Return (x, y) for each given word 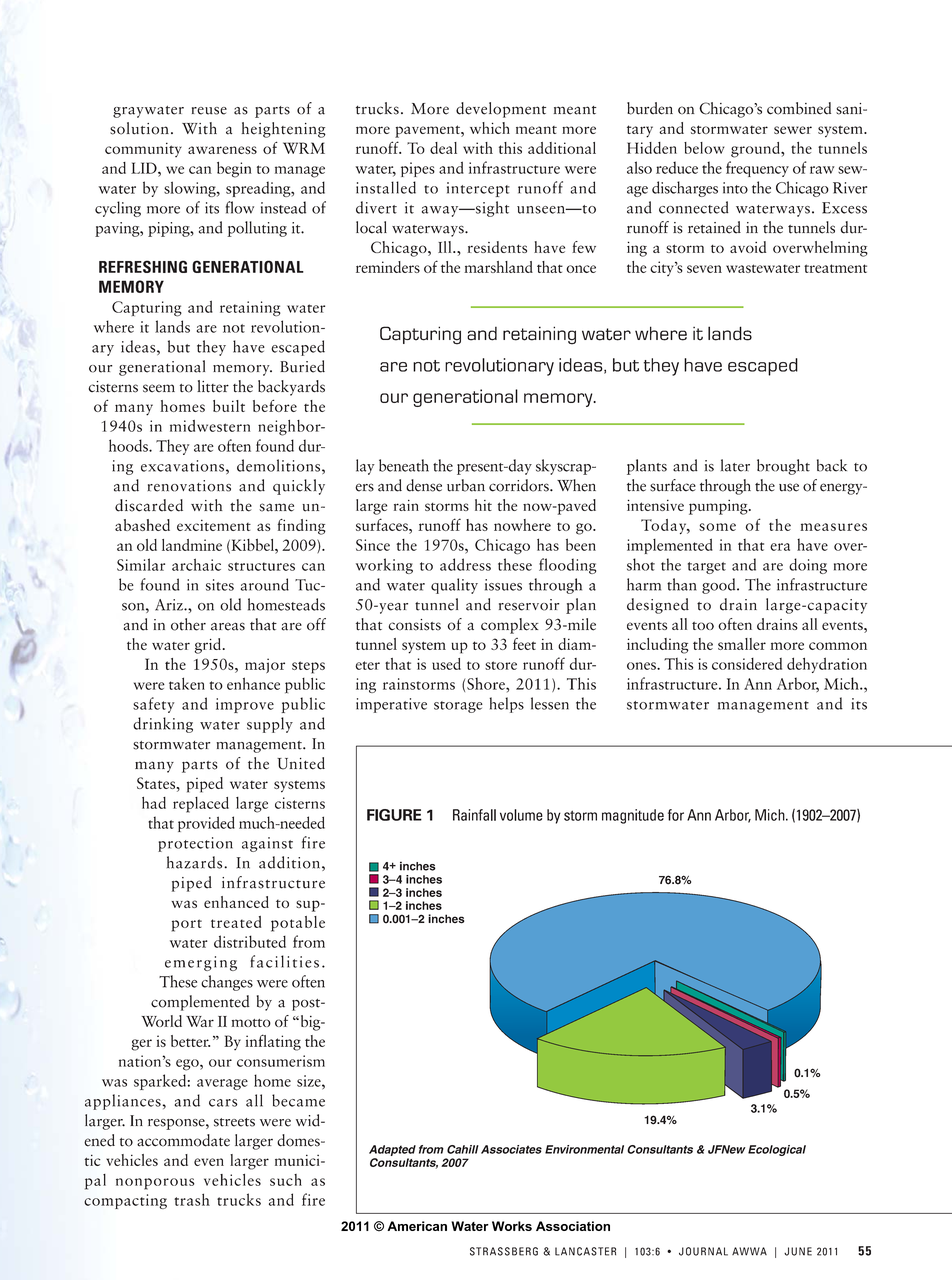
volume (521, 815)
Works (512, 1226)
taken (187, 683)
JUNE (798, 1251)
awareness (222, 150)
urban (466, 485)
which (490, 128)
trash (192, 1199)
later (735, 465)
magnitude (633, 816)
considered (747, 664)
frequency (757, 169)
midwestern (210, 426)
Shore (487, 683)
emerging (201, 963)
